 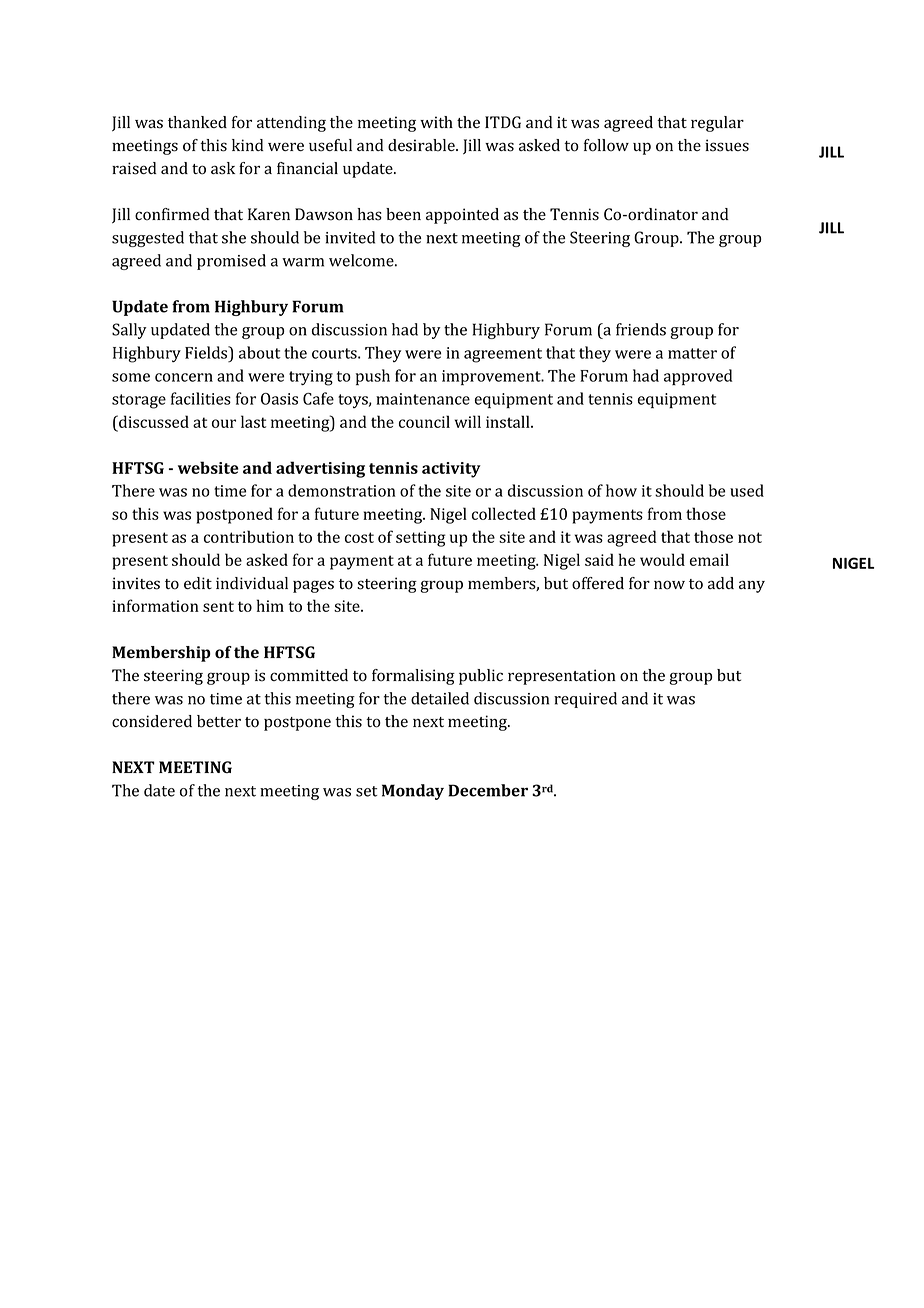 What do you see at coordinates (413, 792) in the image?
I see `Monday` at bounding box center [413, 792].
